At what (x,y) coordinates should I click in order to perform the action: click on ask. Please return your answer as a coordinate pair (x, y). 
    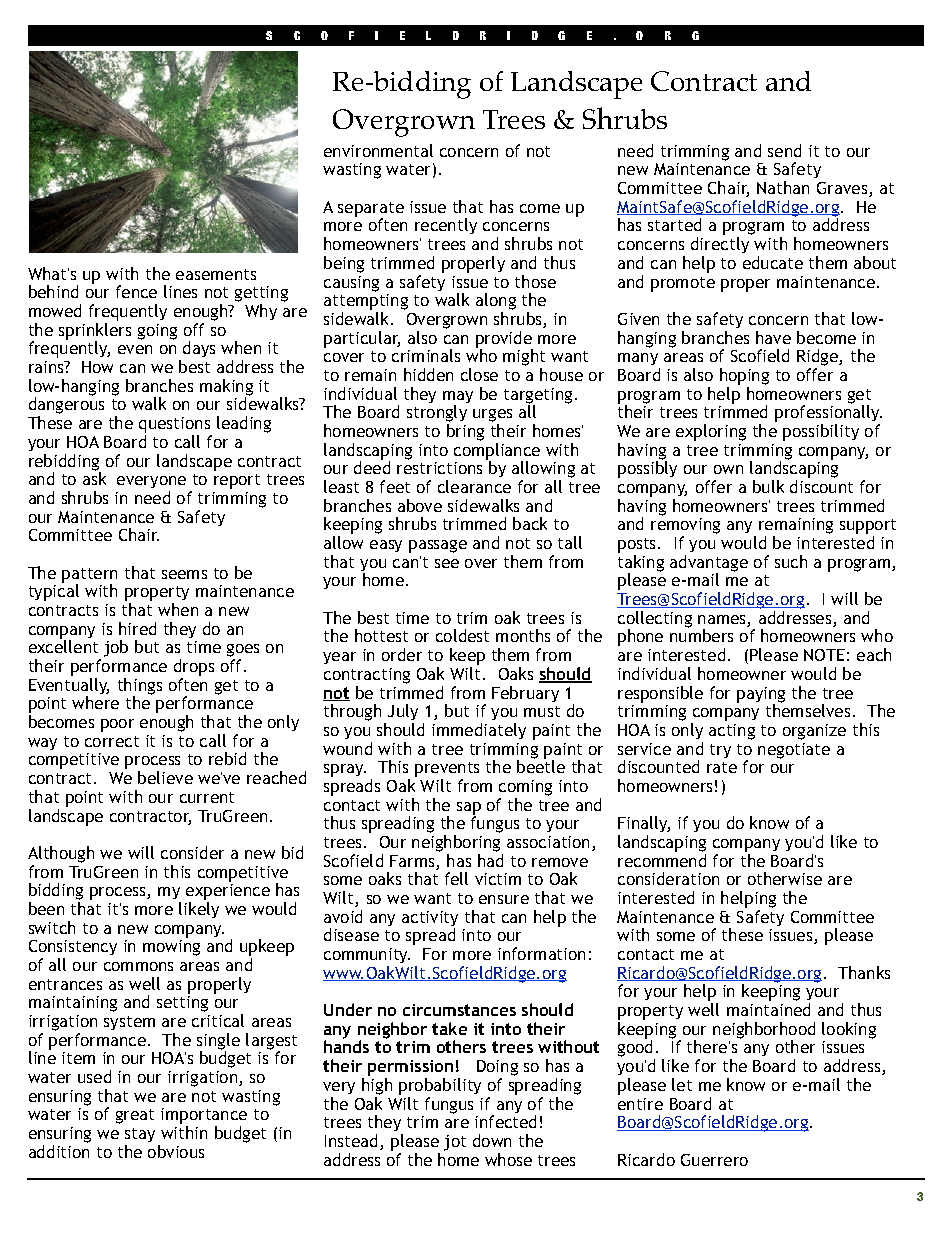
    Looking at the image, I should click on (94, 478).
